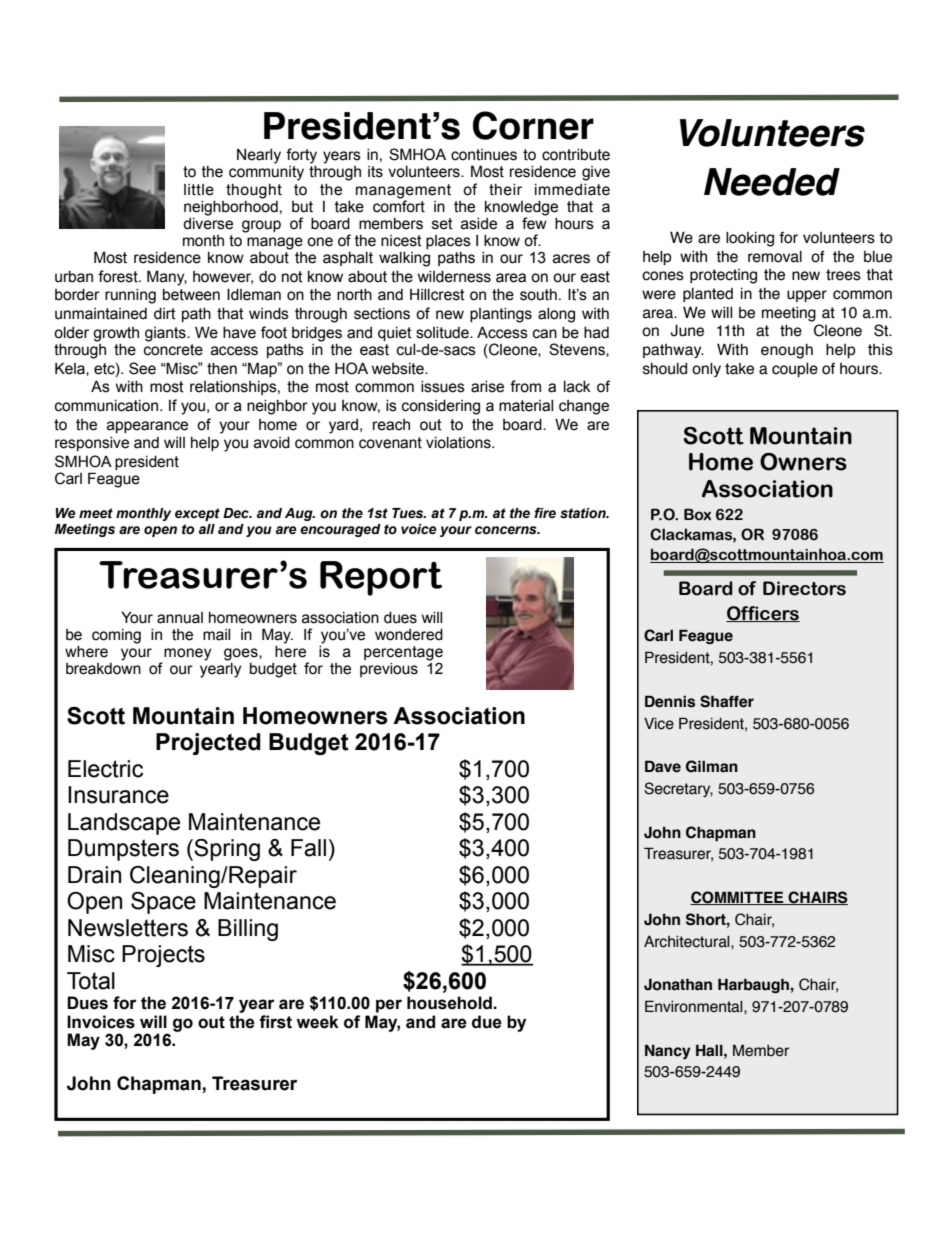 This document has width=952, height=1233. What do you see at coordinates (275, 1022) in the document?
I see `first` at bounding box center [275, 1022].
